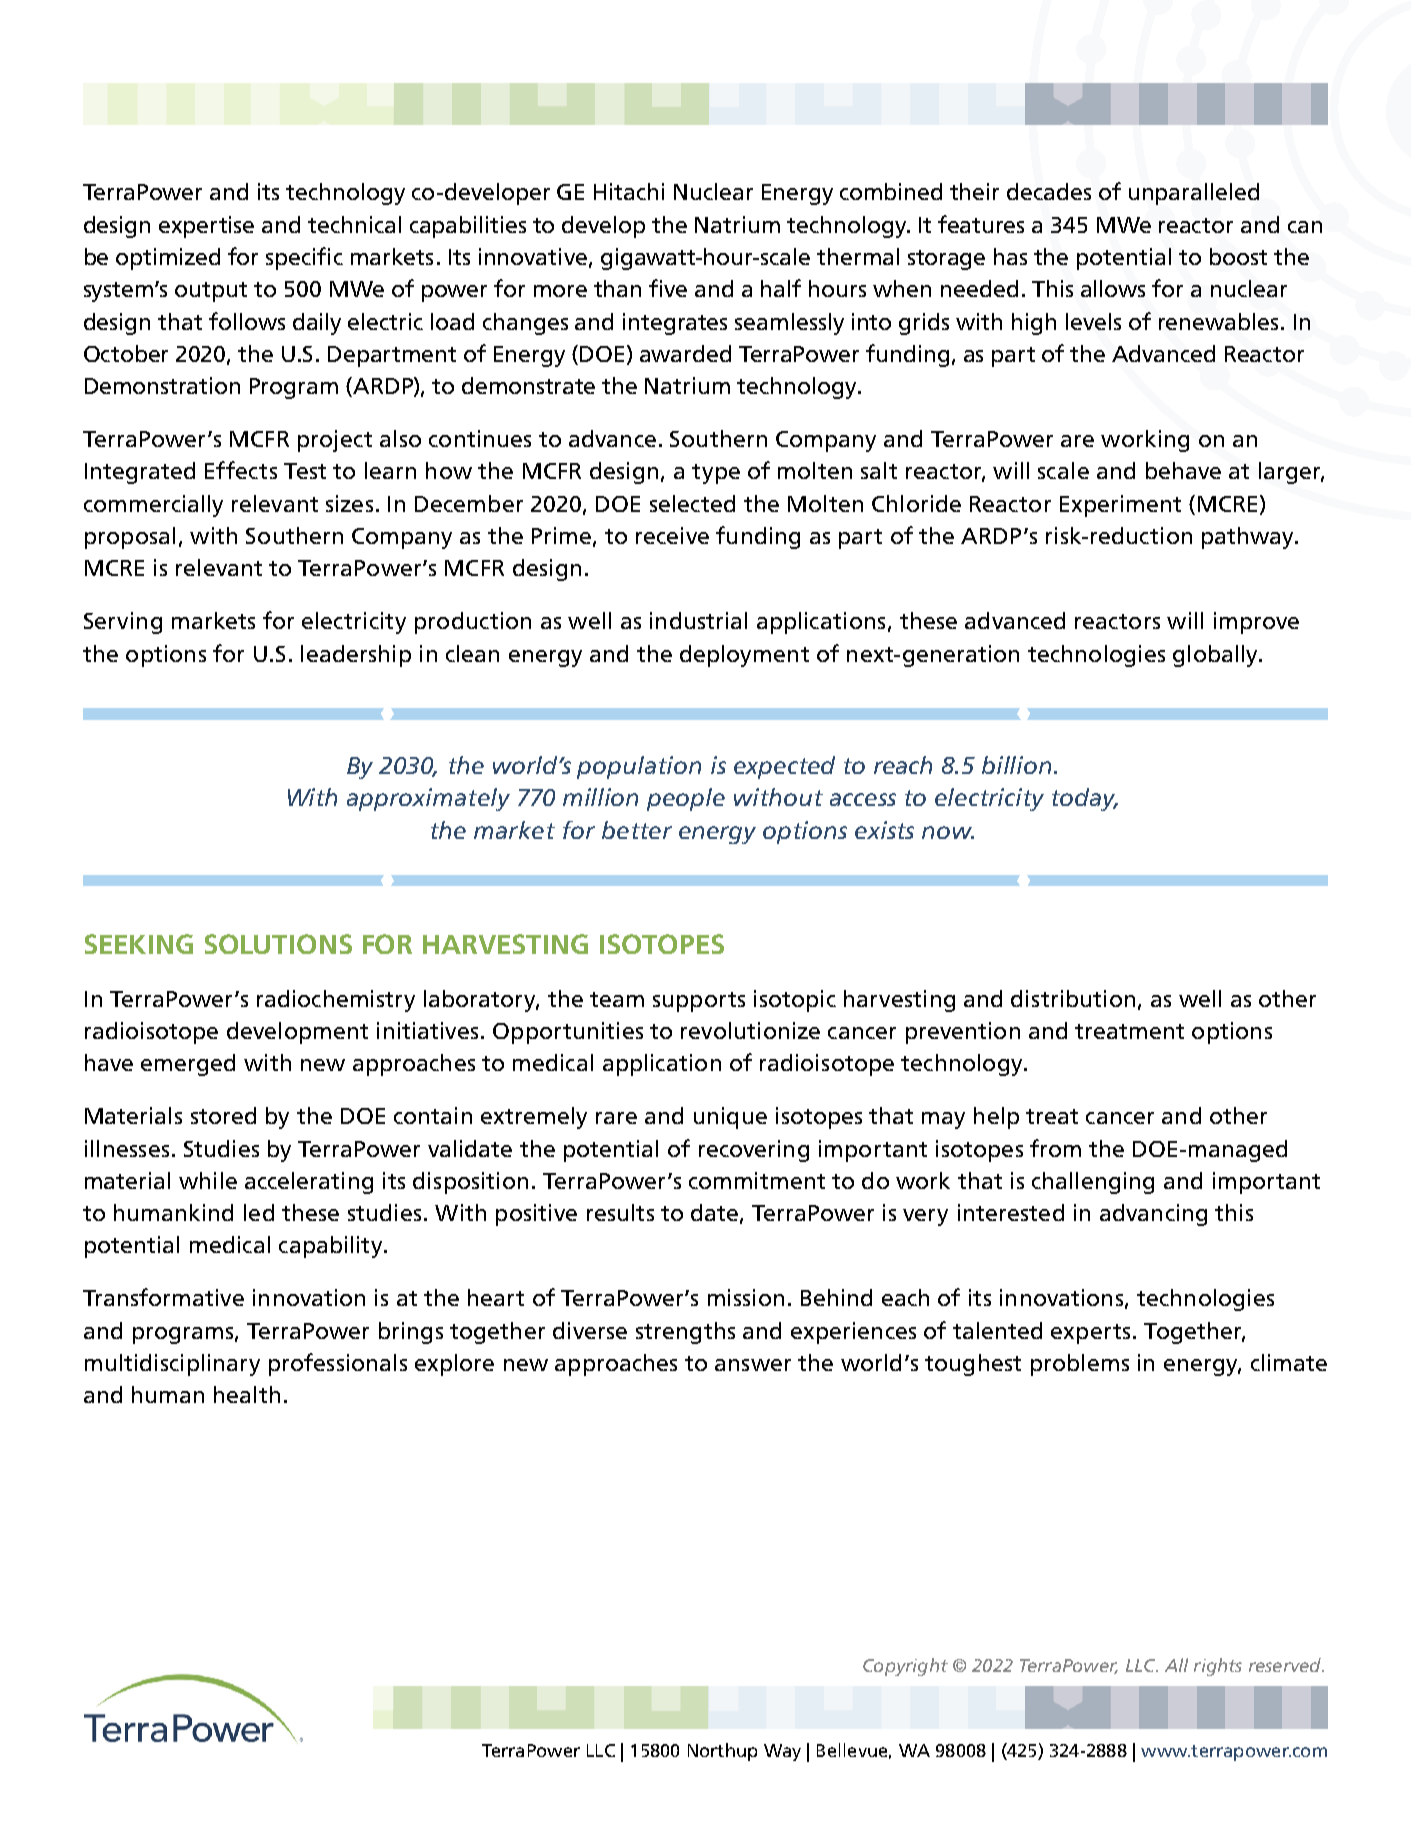 The image size is (1411, 1826). What do you see at coordinates (278, 944) in the screenshot?
I see `SOLUTIONS` at bounding box center [278, 944].
